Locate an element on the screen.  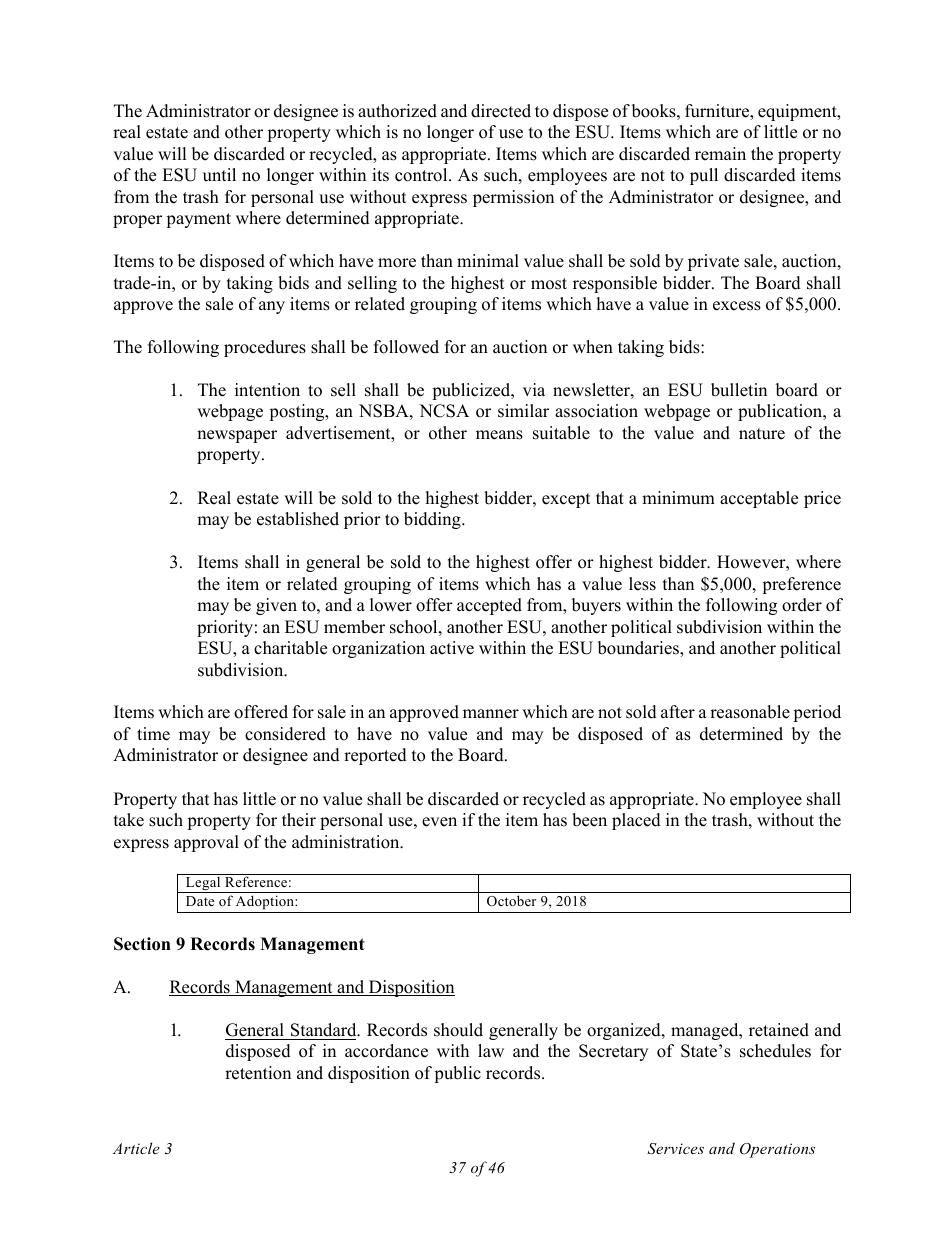
directed is located at coordinates (501, 111).
